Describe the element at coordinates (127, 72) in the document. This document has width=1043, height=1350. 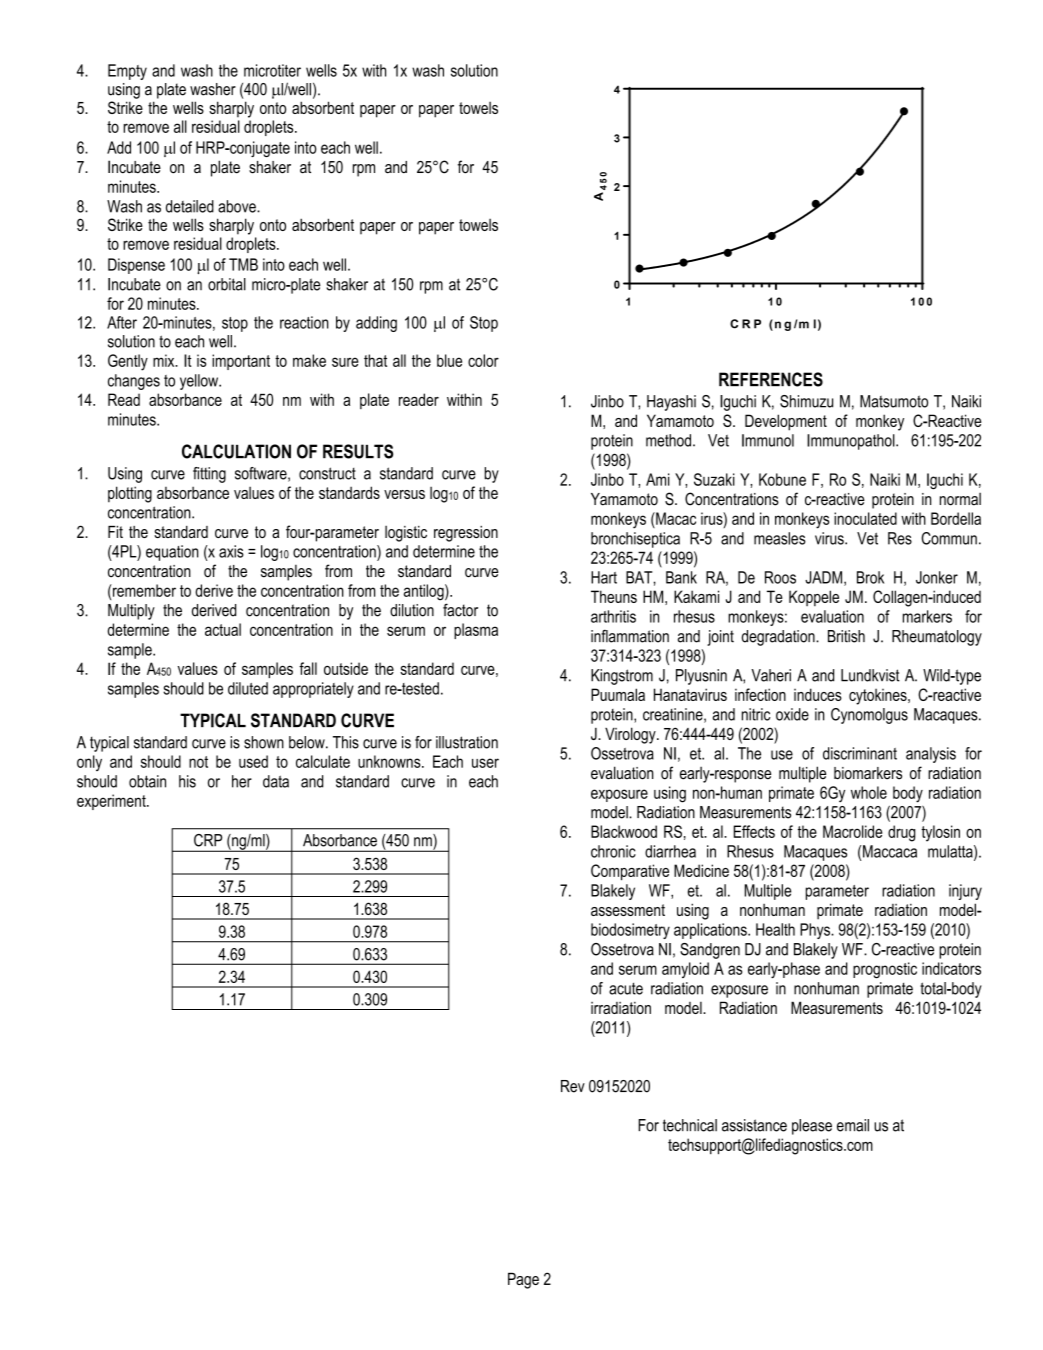
I see `Empty` at that location.
